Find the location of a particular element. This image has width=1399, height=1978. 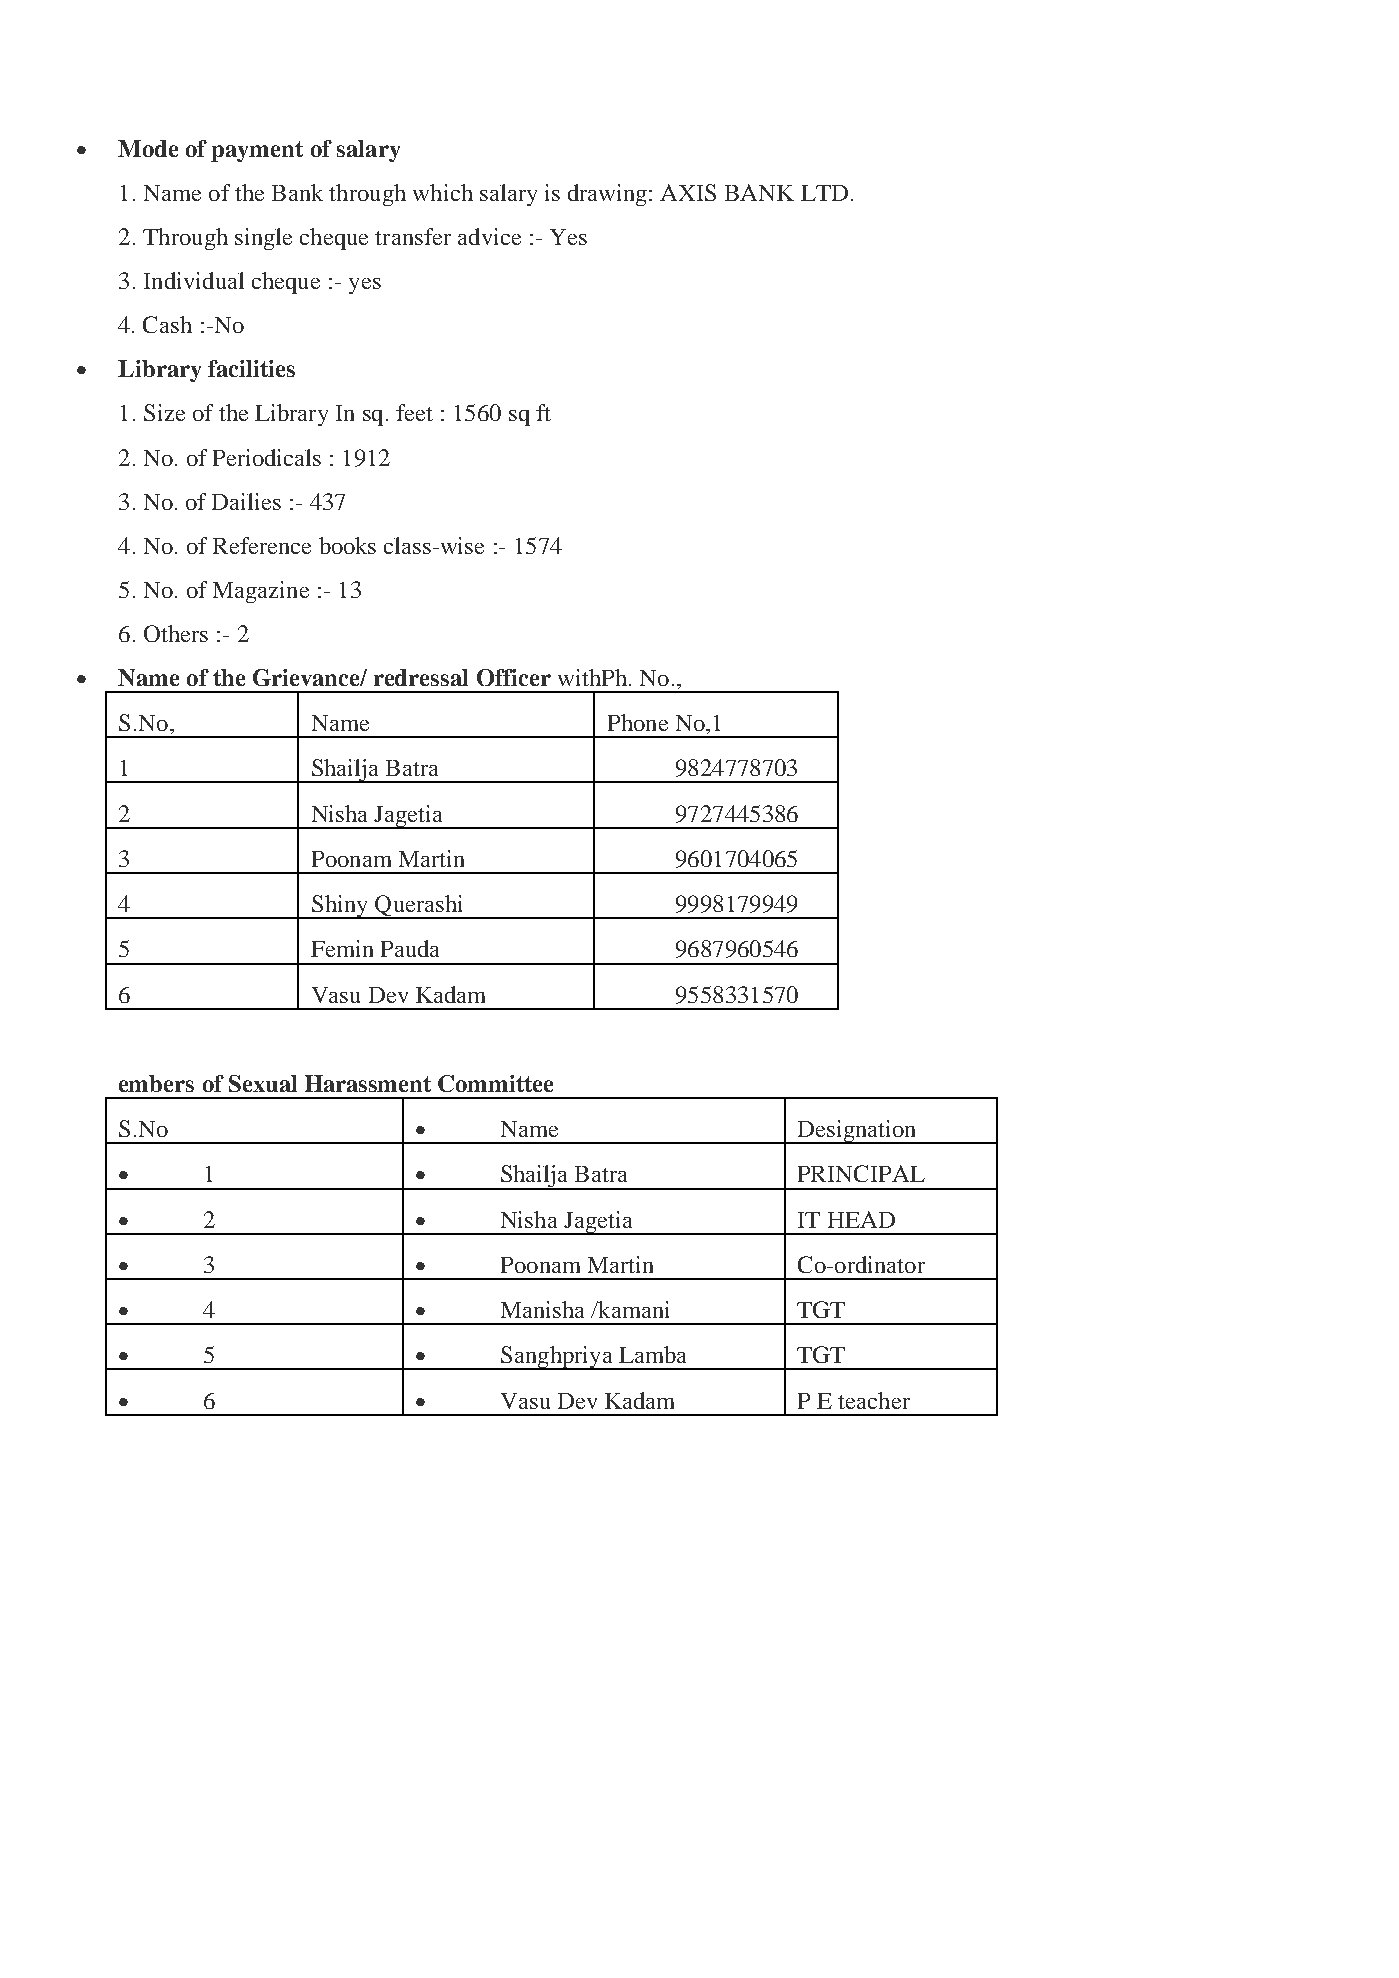

teacher is located at coordinates (874, 1400).
